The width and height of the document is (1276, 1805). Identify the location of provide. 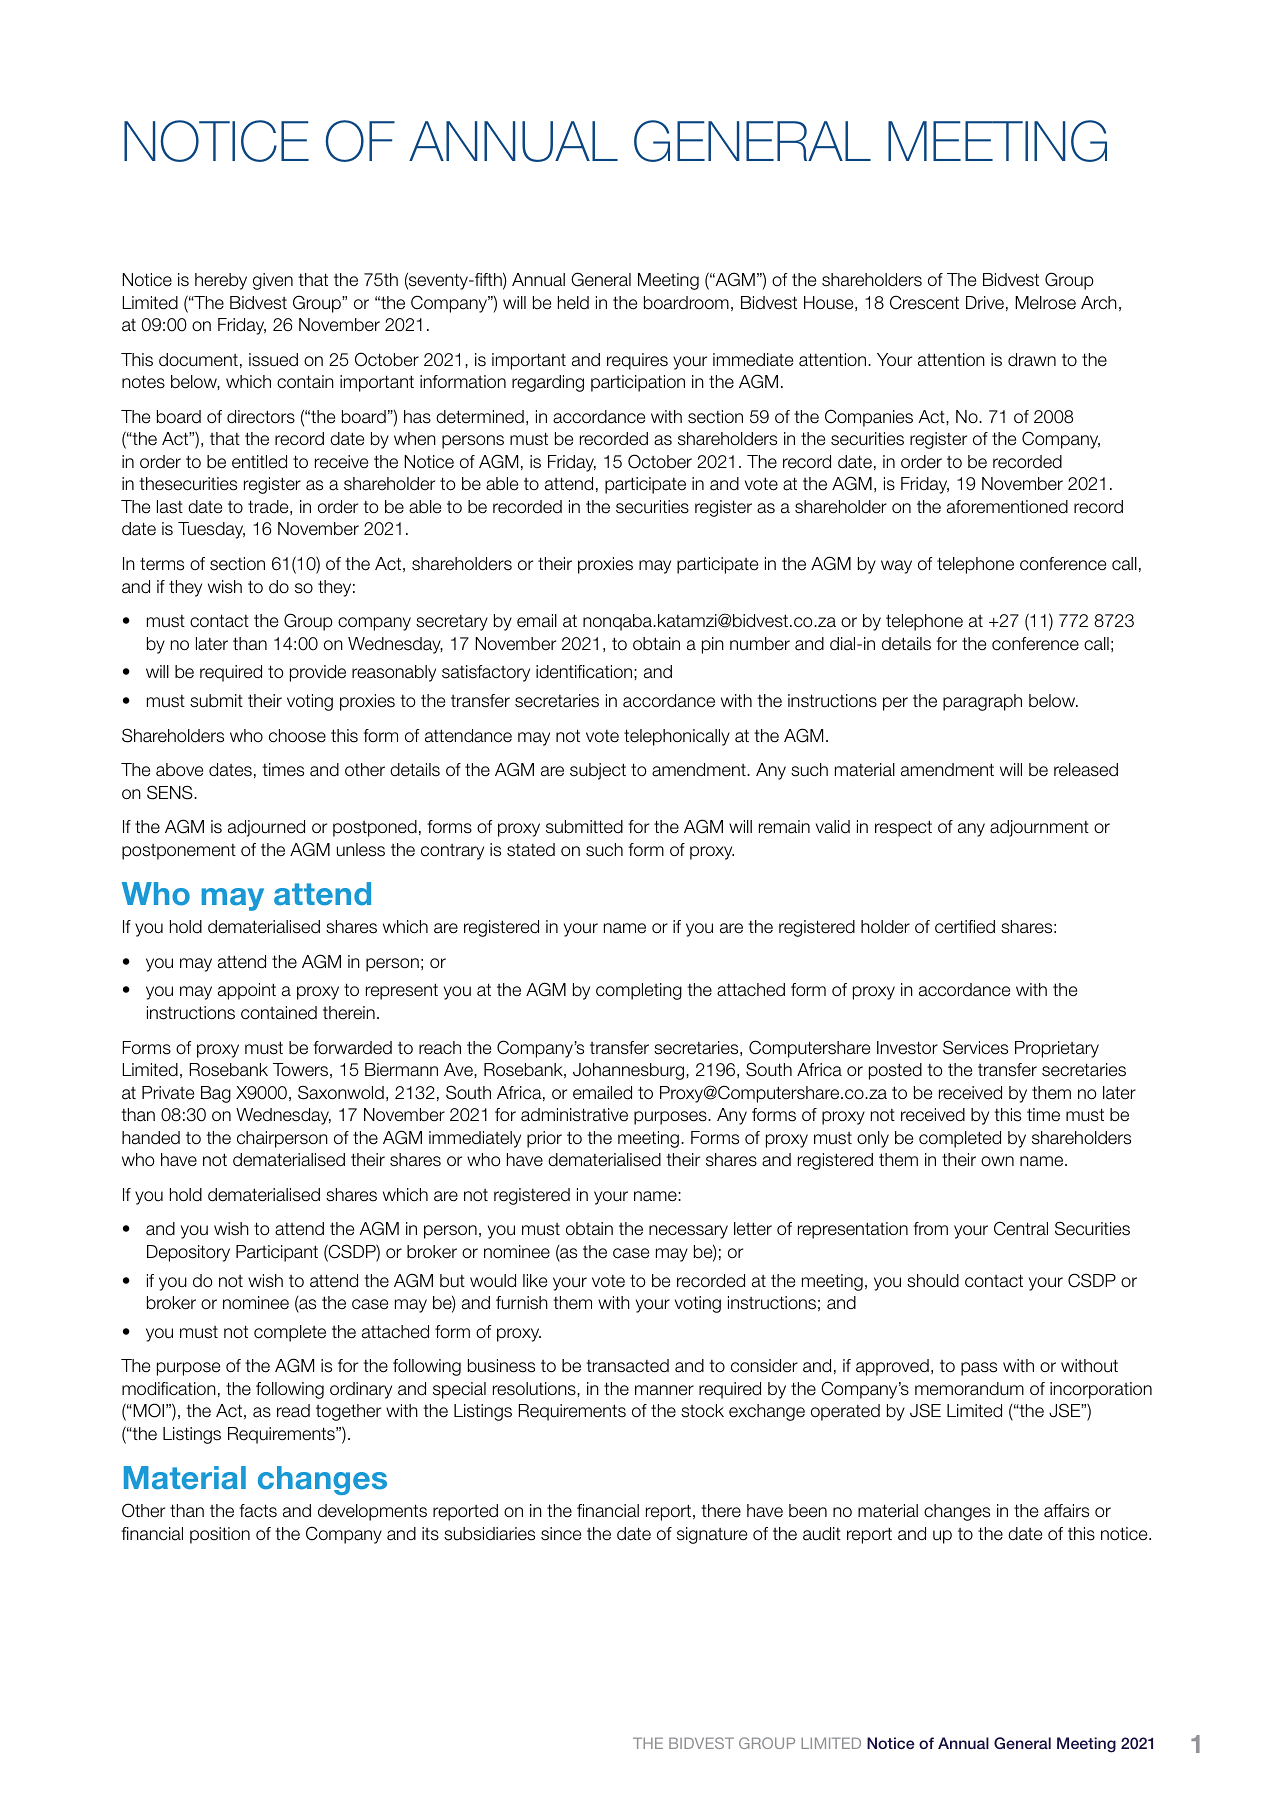
(318, 673).
